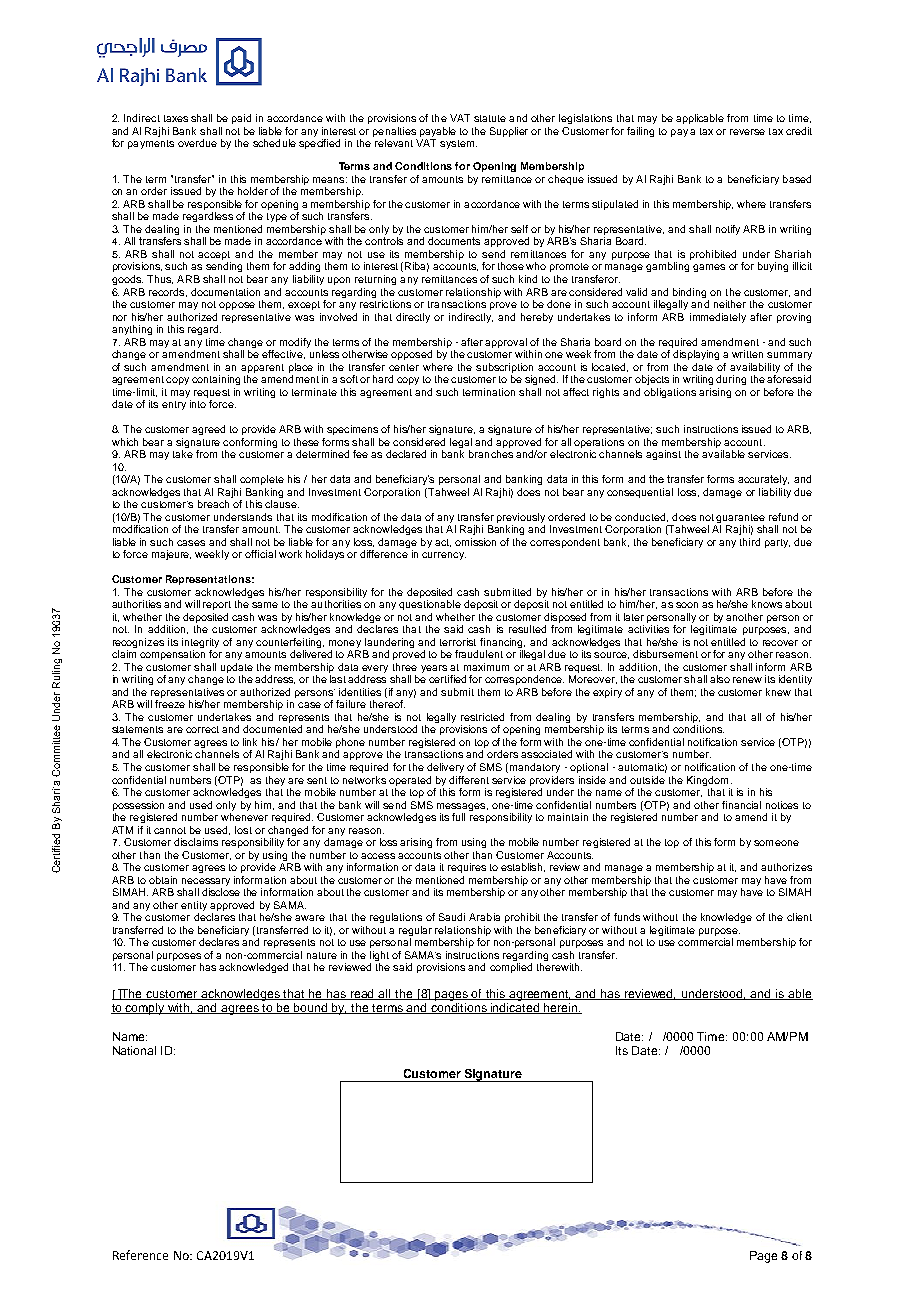 This screenshot has width=924, height=1309. What do you see at coordinates (799, 917) in the screenshot?
I see `client` at bounding box center [799, 917].
